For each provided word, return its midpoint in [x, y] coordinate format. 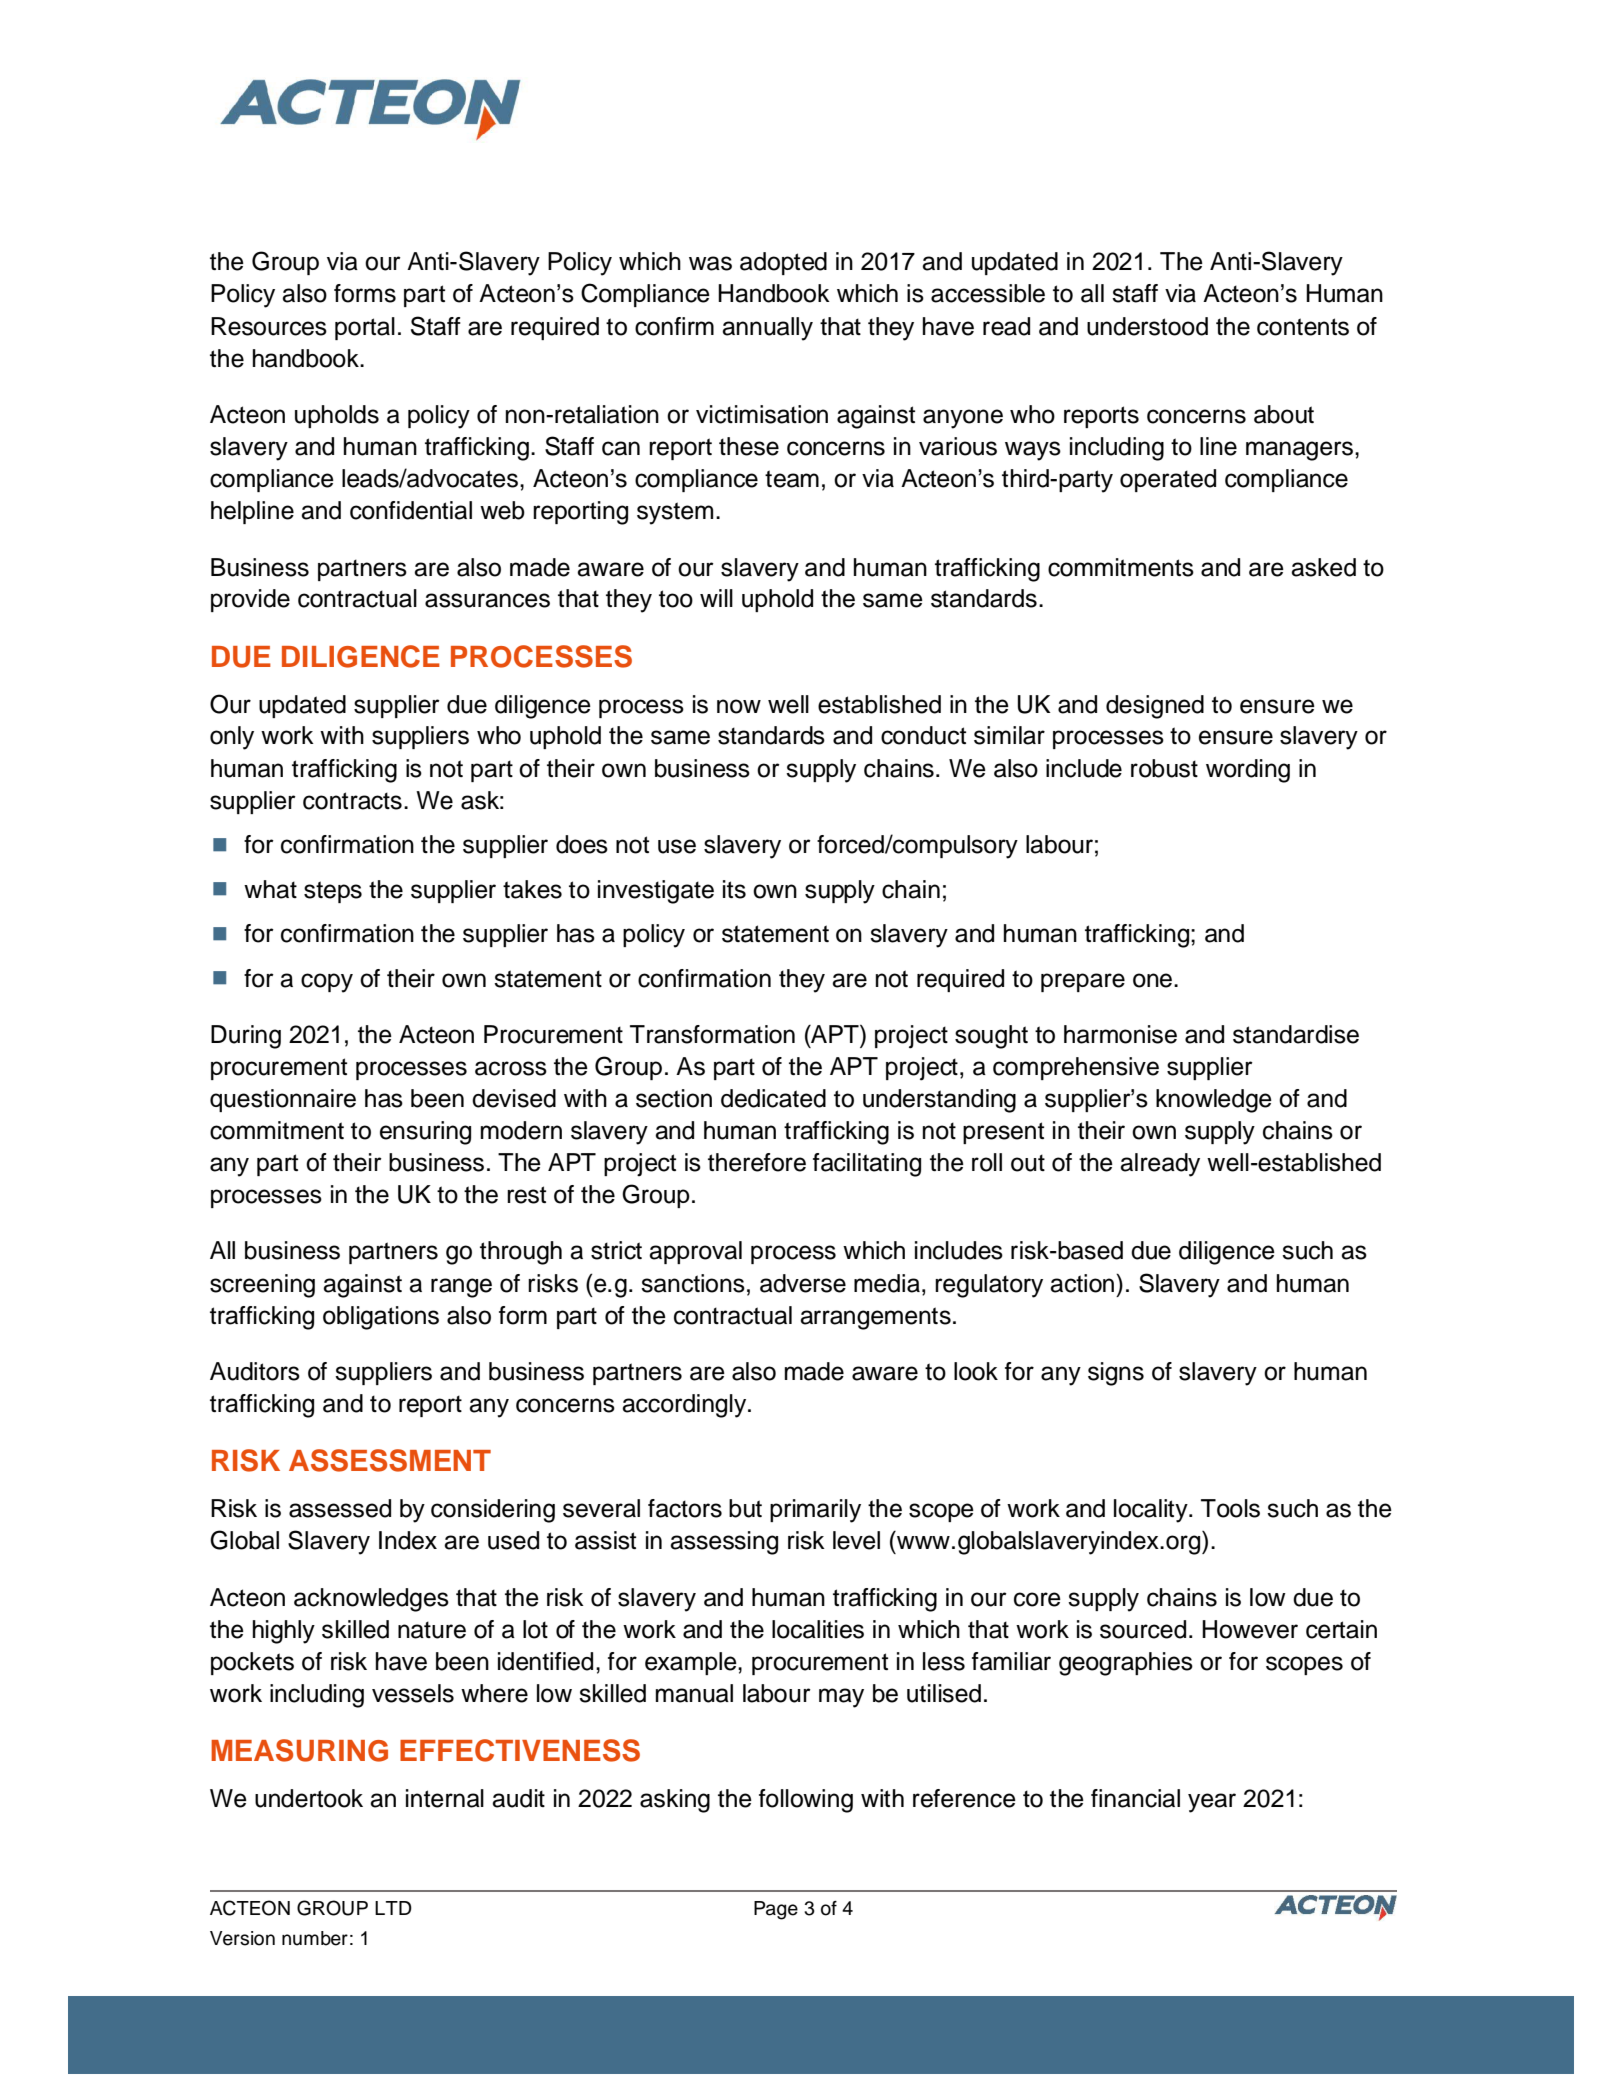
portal [365, 328]
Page [776, 1910]
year [1212, 1803]
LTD [393, 1908]
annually [767, 329]
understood [1147, 326]
